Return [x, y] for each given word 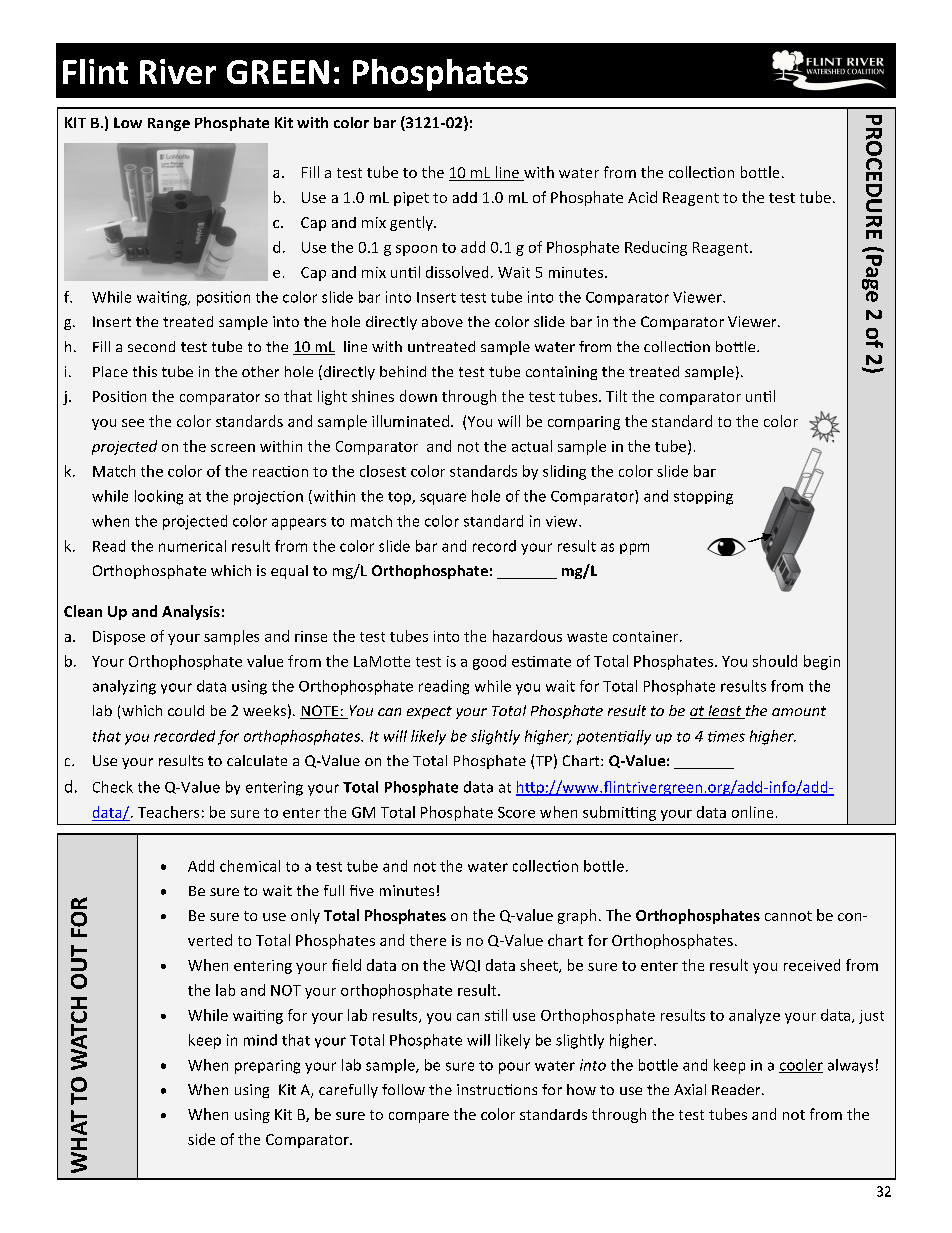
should [775, 661]
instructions [497, 1089]
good [489, 662]
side [201, 1139]
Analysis [191, 612]
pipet [411, 199]
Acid [642, 197]
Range [169, 124]
